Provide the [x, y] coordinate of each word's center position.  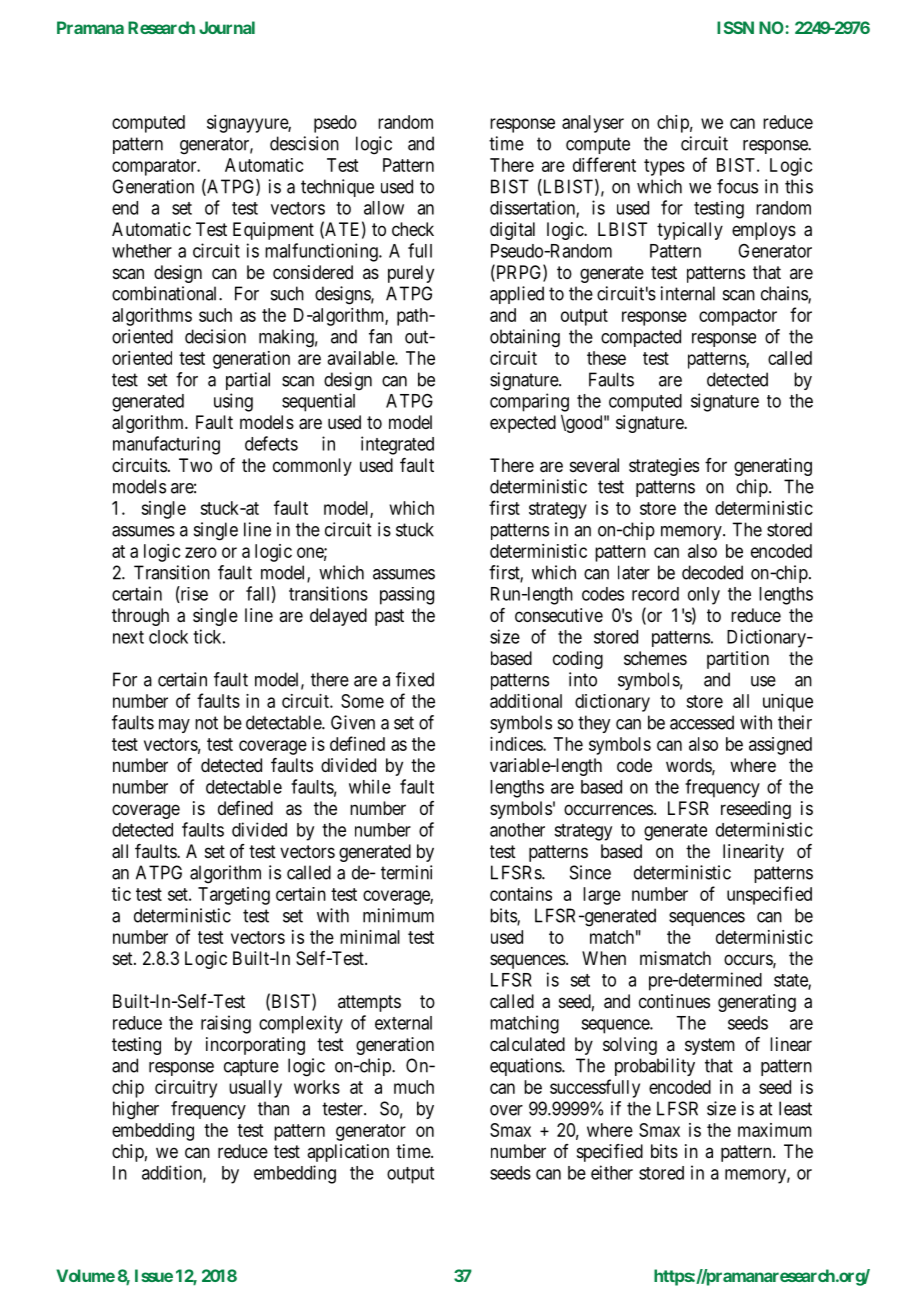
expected [523, 424]
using [233, 402]
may [174, 726]
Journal [227, 27]
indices [517, 744]
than [273, 1108]
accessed [702, 722]
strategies [664, 467]
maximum [775, 1130]
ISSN [735, 27]
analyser [593, 124]
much [414, 1087]
